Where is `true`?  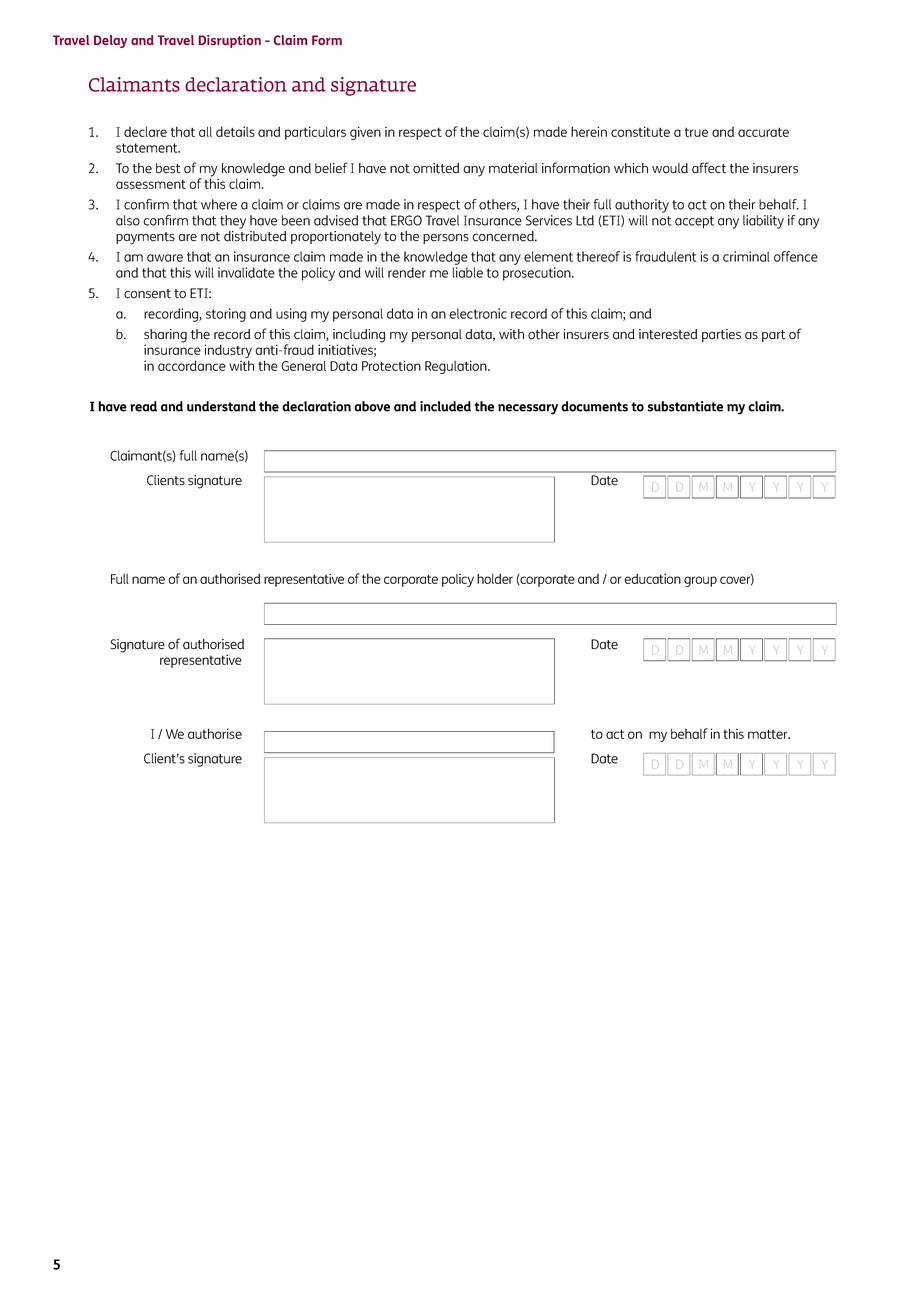 true is located at coordinates (696, 132).
